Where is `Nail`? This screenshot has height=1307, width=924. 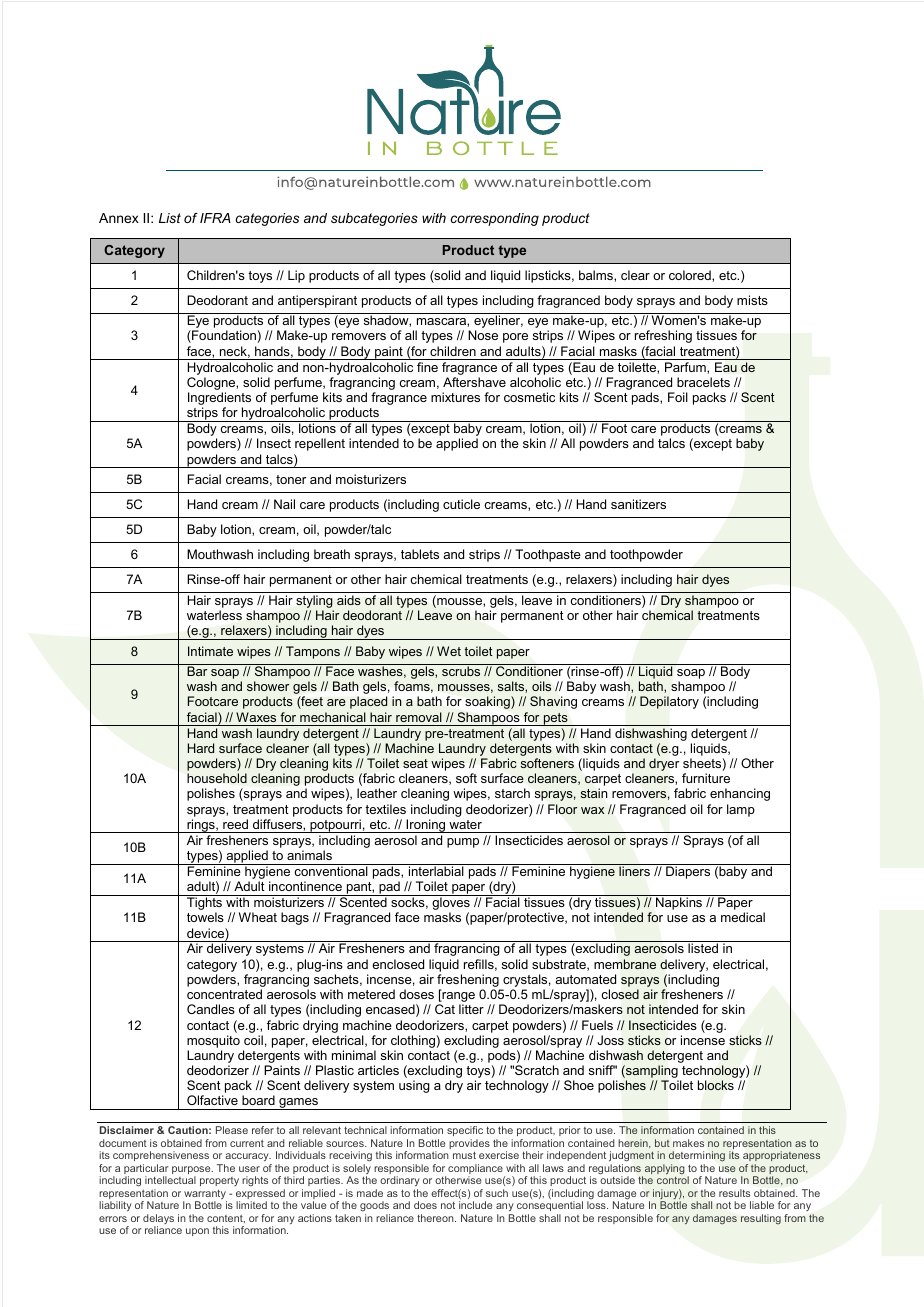
Nail is located at coordinates (284, 504).
